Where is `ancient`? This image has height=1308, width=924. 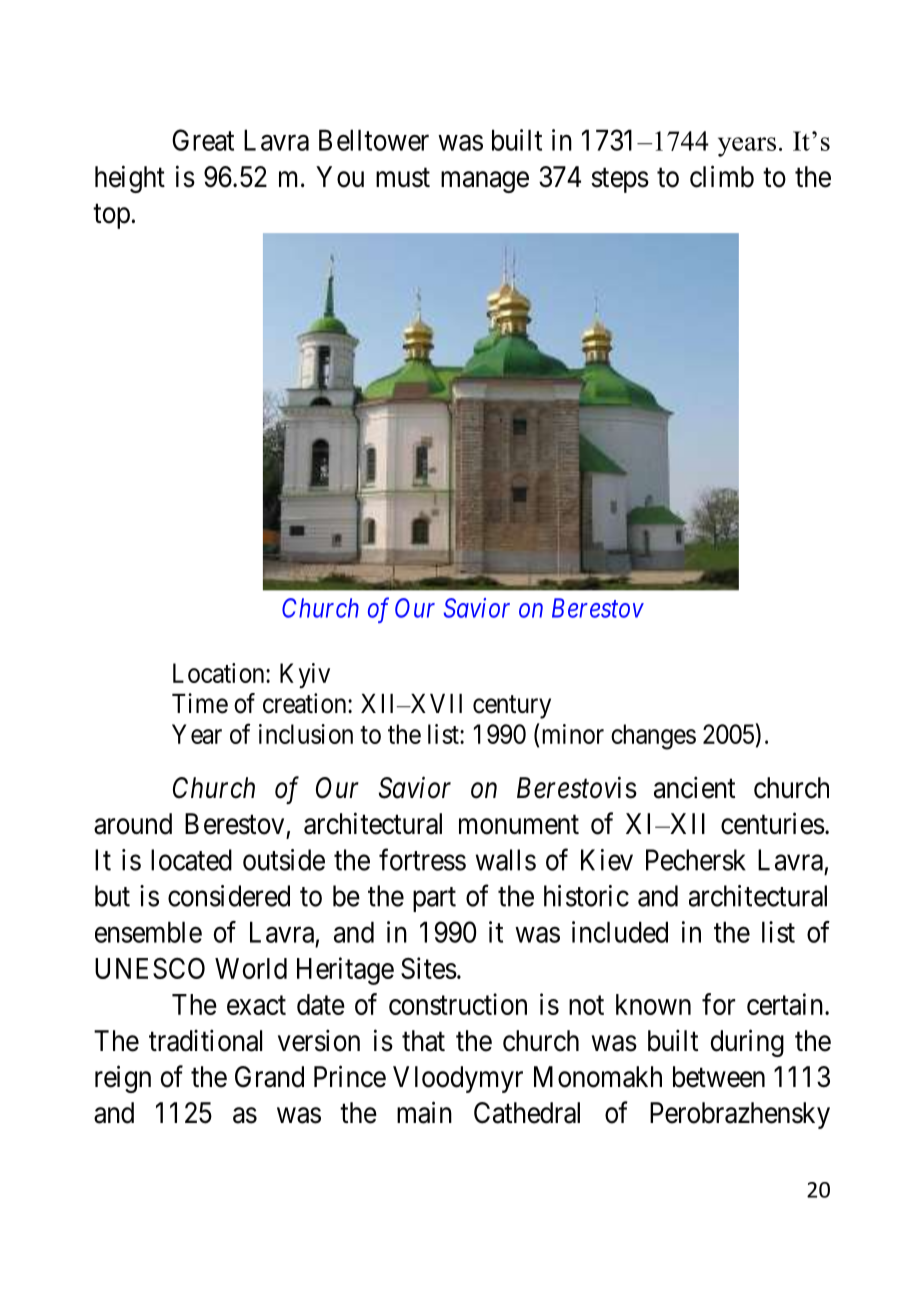 ancient is located at coordinates (694, 787).
